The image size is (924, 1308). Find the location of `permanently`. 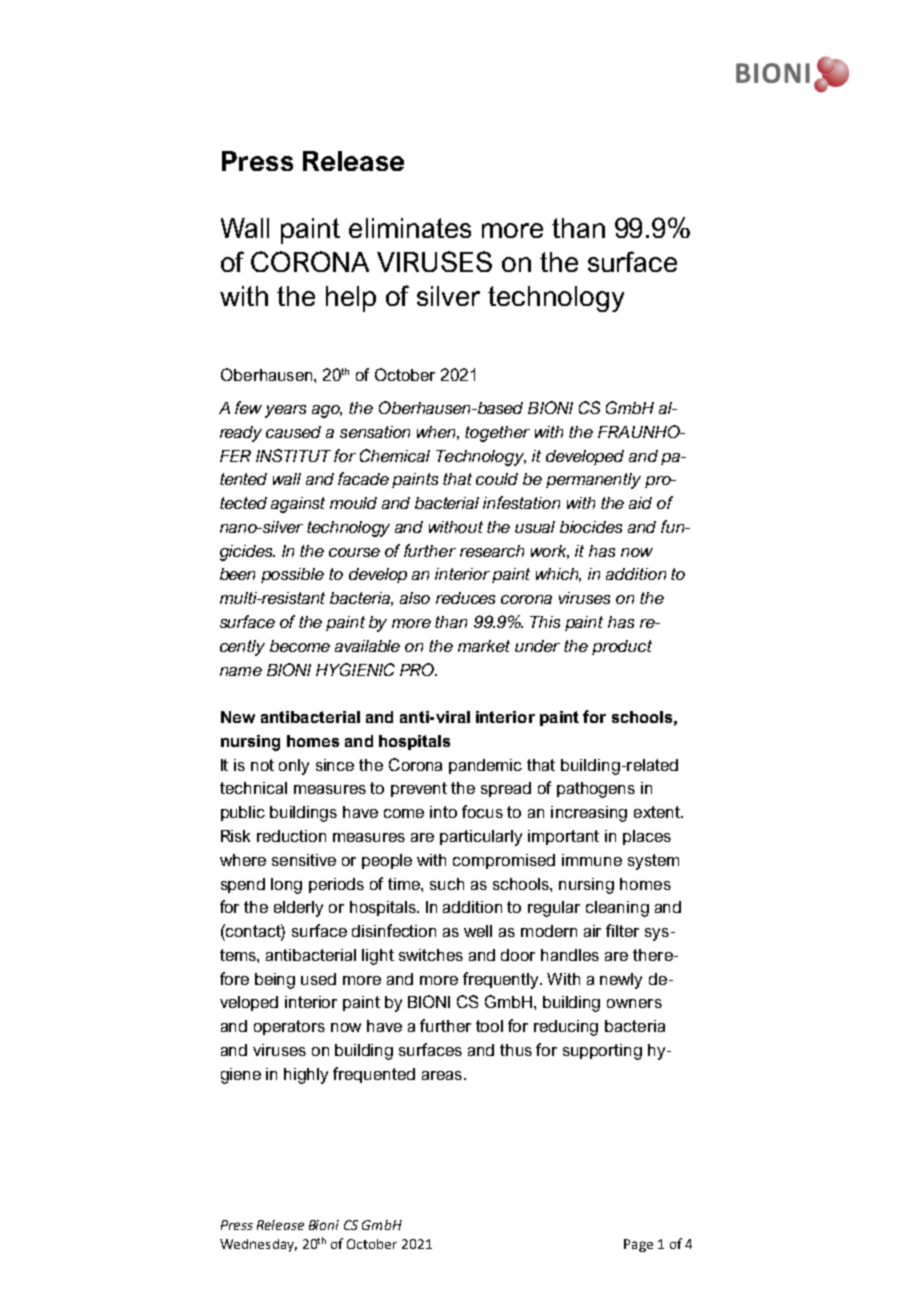

permanently is located at coordinates (593, 481).
